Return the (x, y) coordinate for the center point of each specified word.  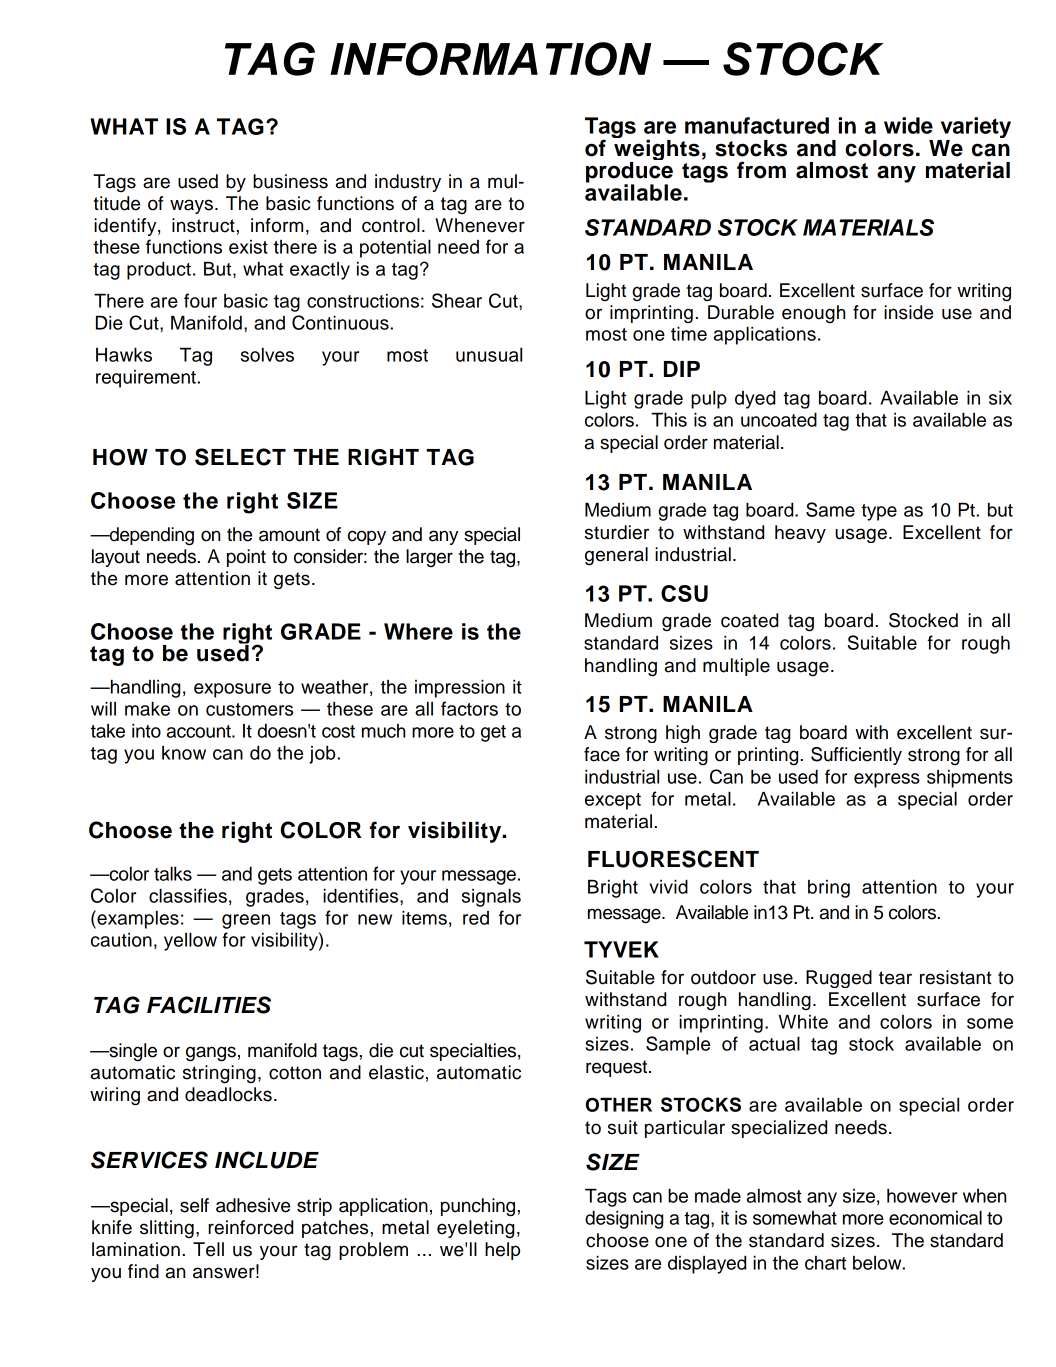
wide (908, 125)
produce (629, 173)
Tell (208, 1249)
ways (191, 206)
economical (935, 1217)
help (502, 1251)
